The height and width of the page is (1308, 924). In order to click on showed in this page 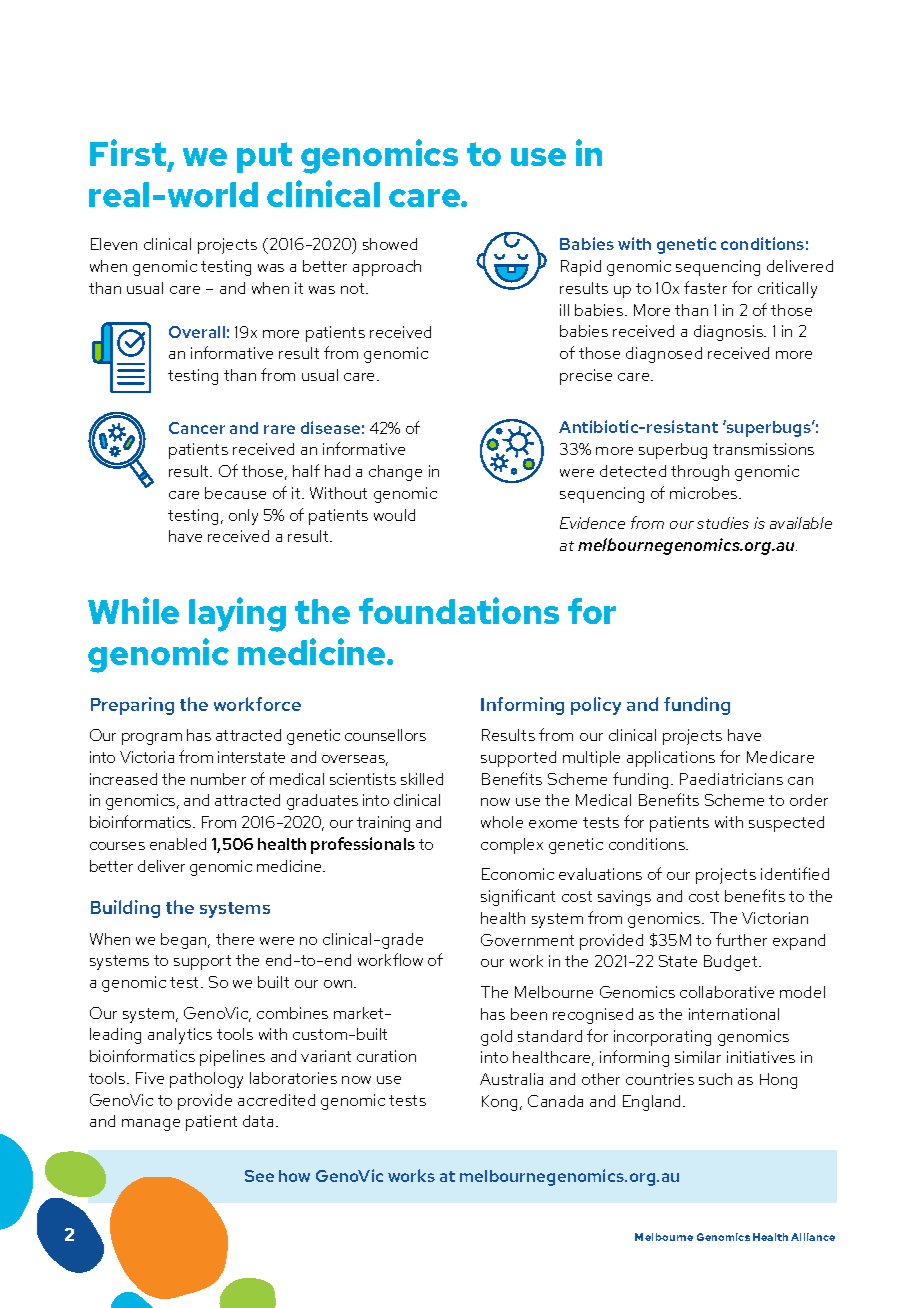, I will do `click(390, 244)`.
